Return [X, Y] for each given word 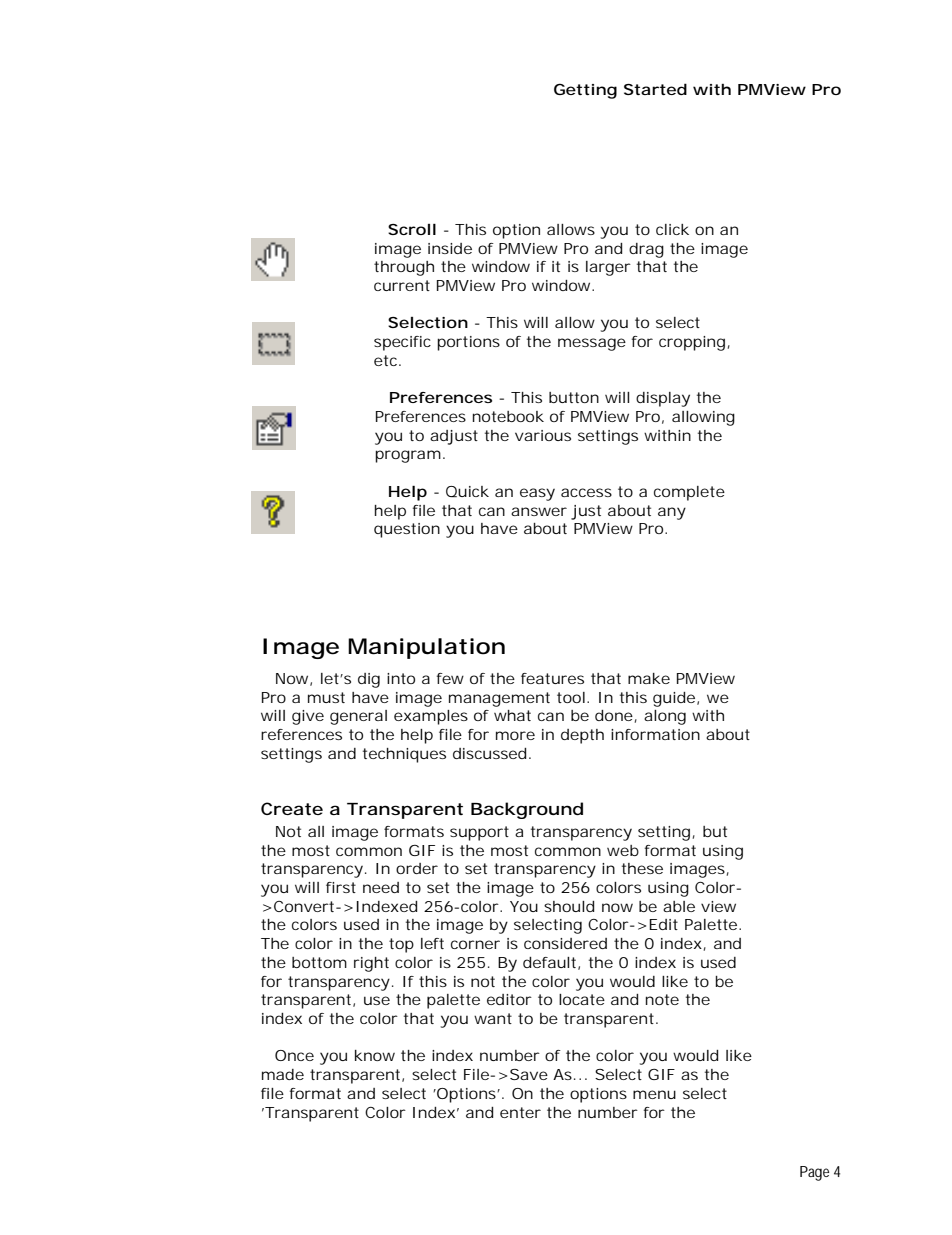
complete [689, 493]
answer [539, 511]
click [672, 229]
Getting [585, 91]
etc [387, 360]
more [515, 735]
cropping [692, 343]
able [679, 906]
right [371, 964]
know [375, 1055]
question [407, 530]
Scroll [412, 229]
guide [674, 699]
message [592, 344]
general [358, 717]
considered [565, 943]
